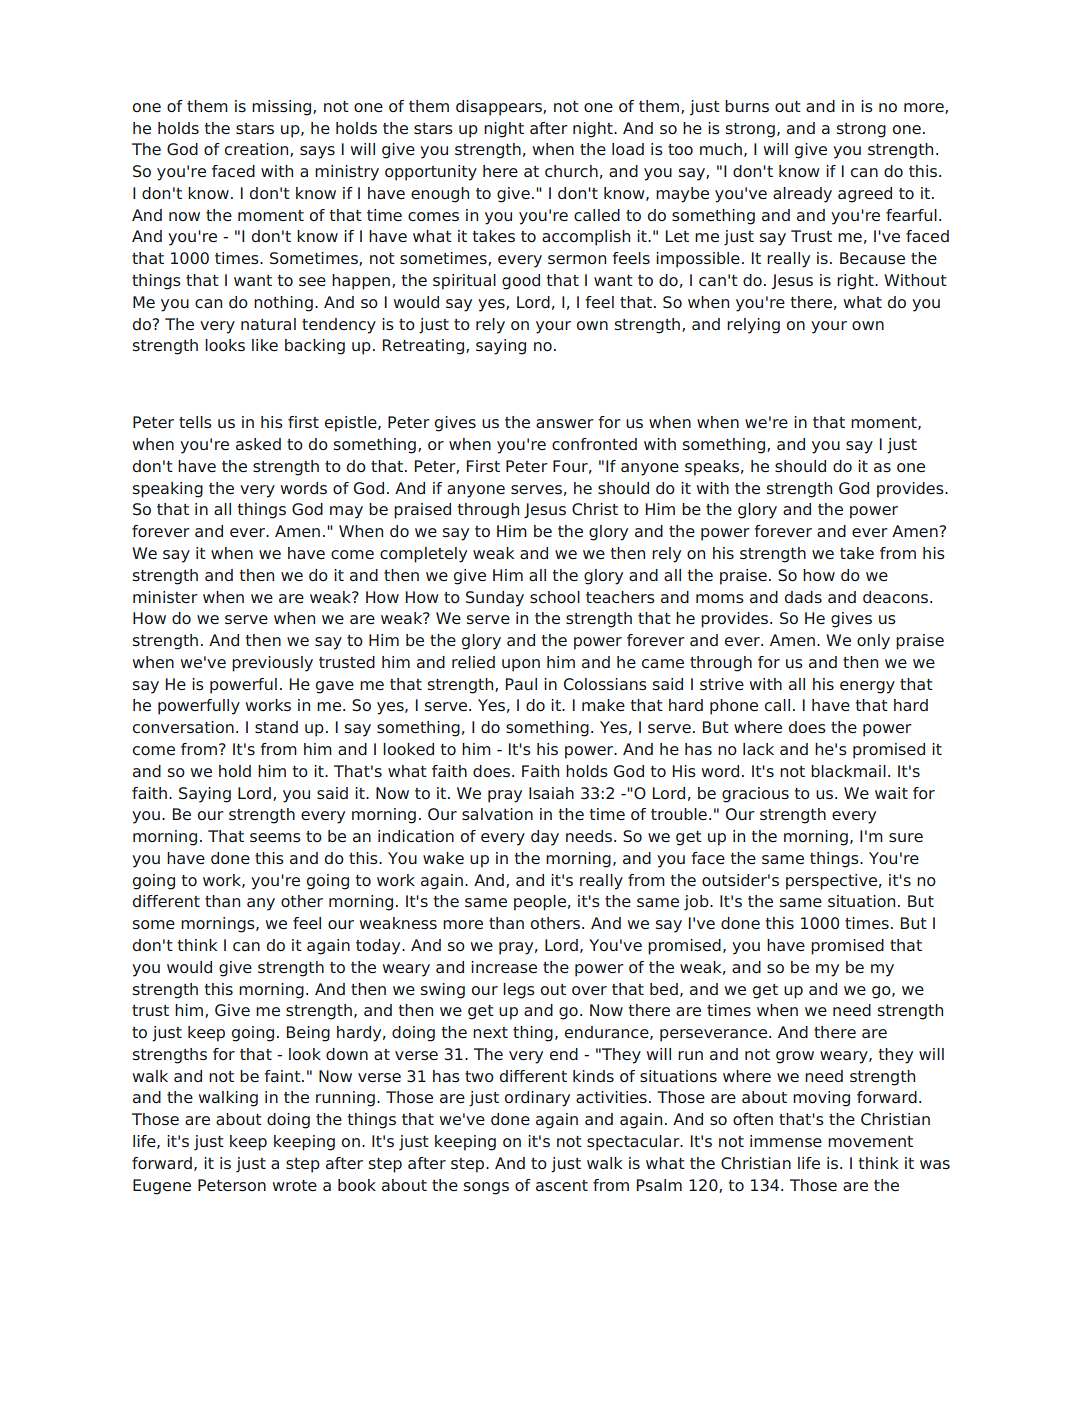  I want to click on asked, so click(258, 444).
